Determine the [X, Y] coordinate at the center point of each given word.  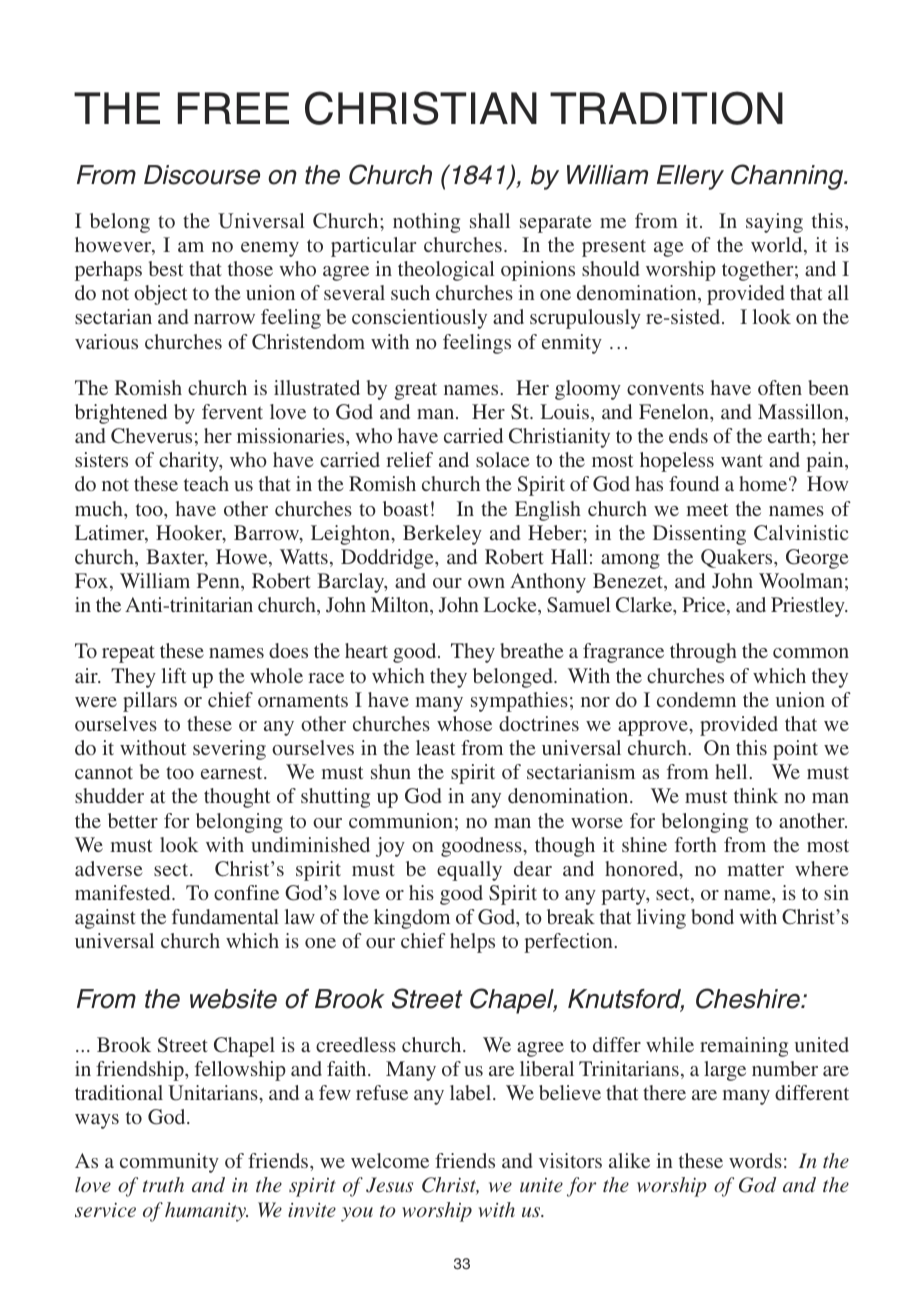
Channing [788, 177]
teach [206, 483]
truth [163, 1184]
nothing [426, 223]
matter [755, 869]
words [755, 1160]
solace [503, 459]
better [133, 820]
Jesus [389, 1185]
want [742, 461]
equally [469, 871]
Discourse [202, 175]
